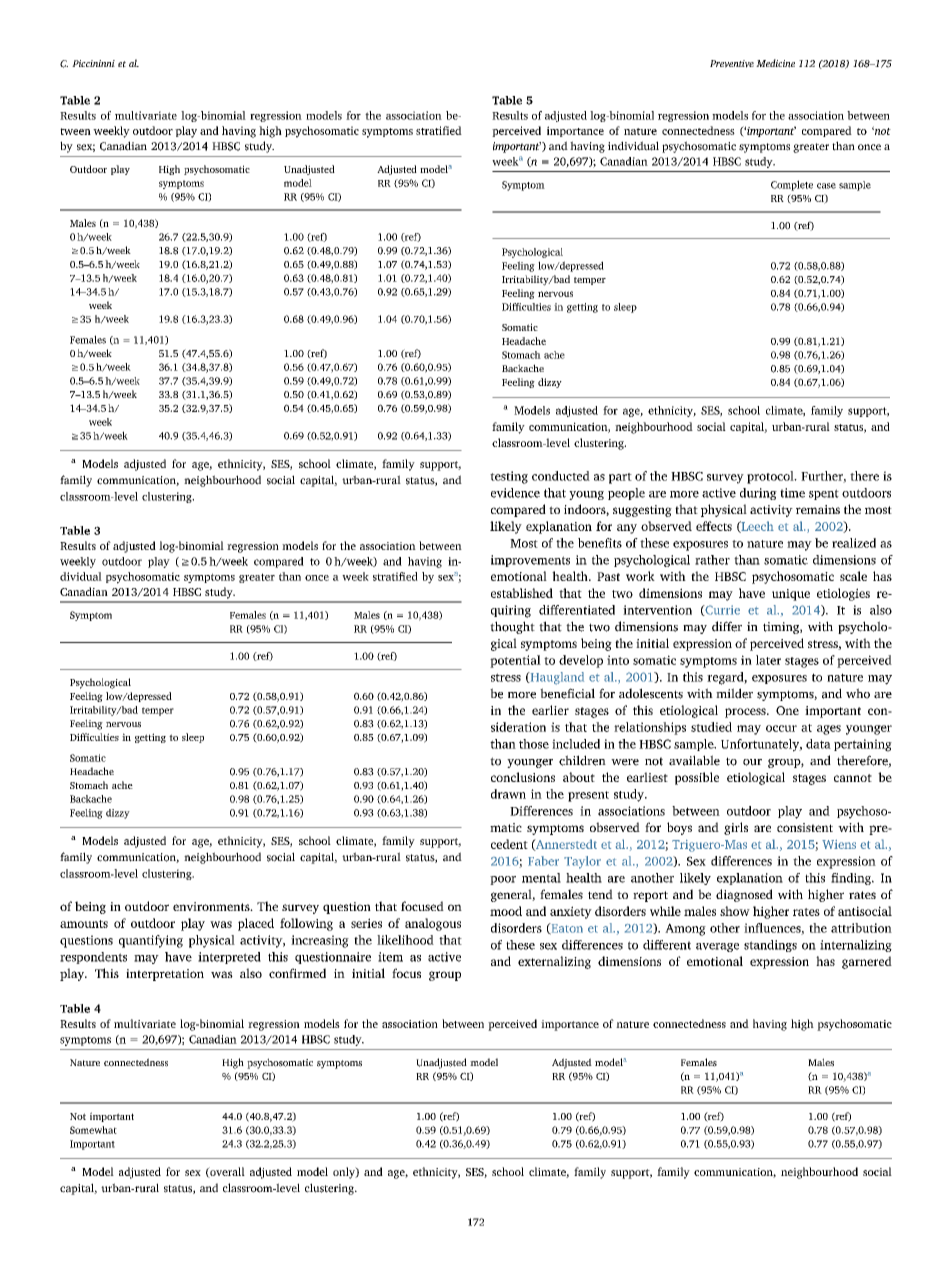  I want to click on potential, so click(515, 661).
